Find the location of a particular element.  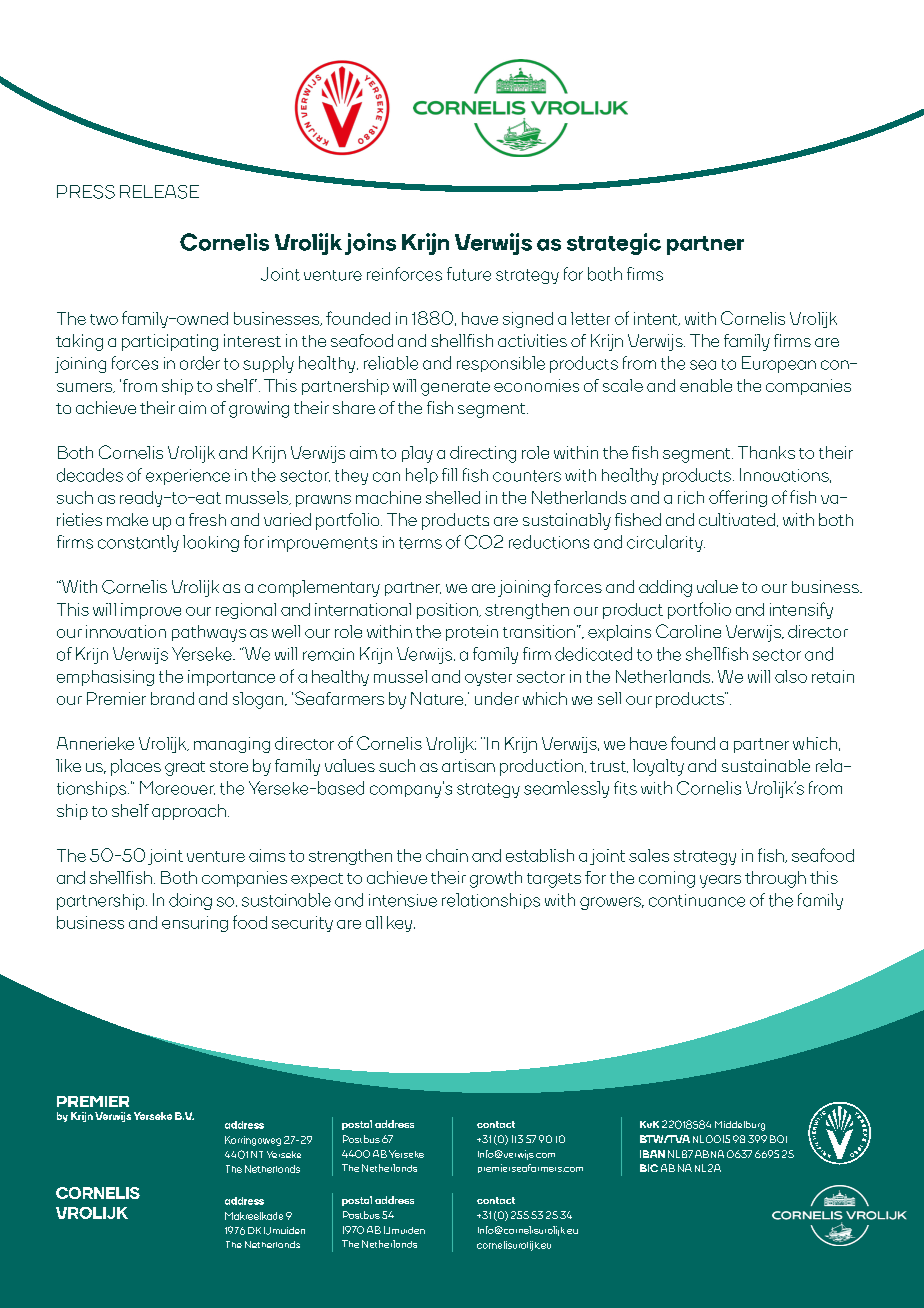

future is located at coordinates (469, 274).
